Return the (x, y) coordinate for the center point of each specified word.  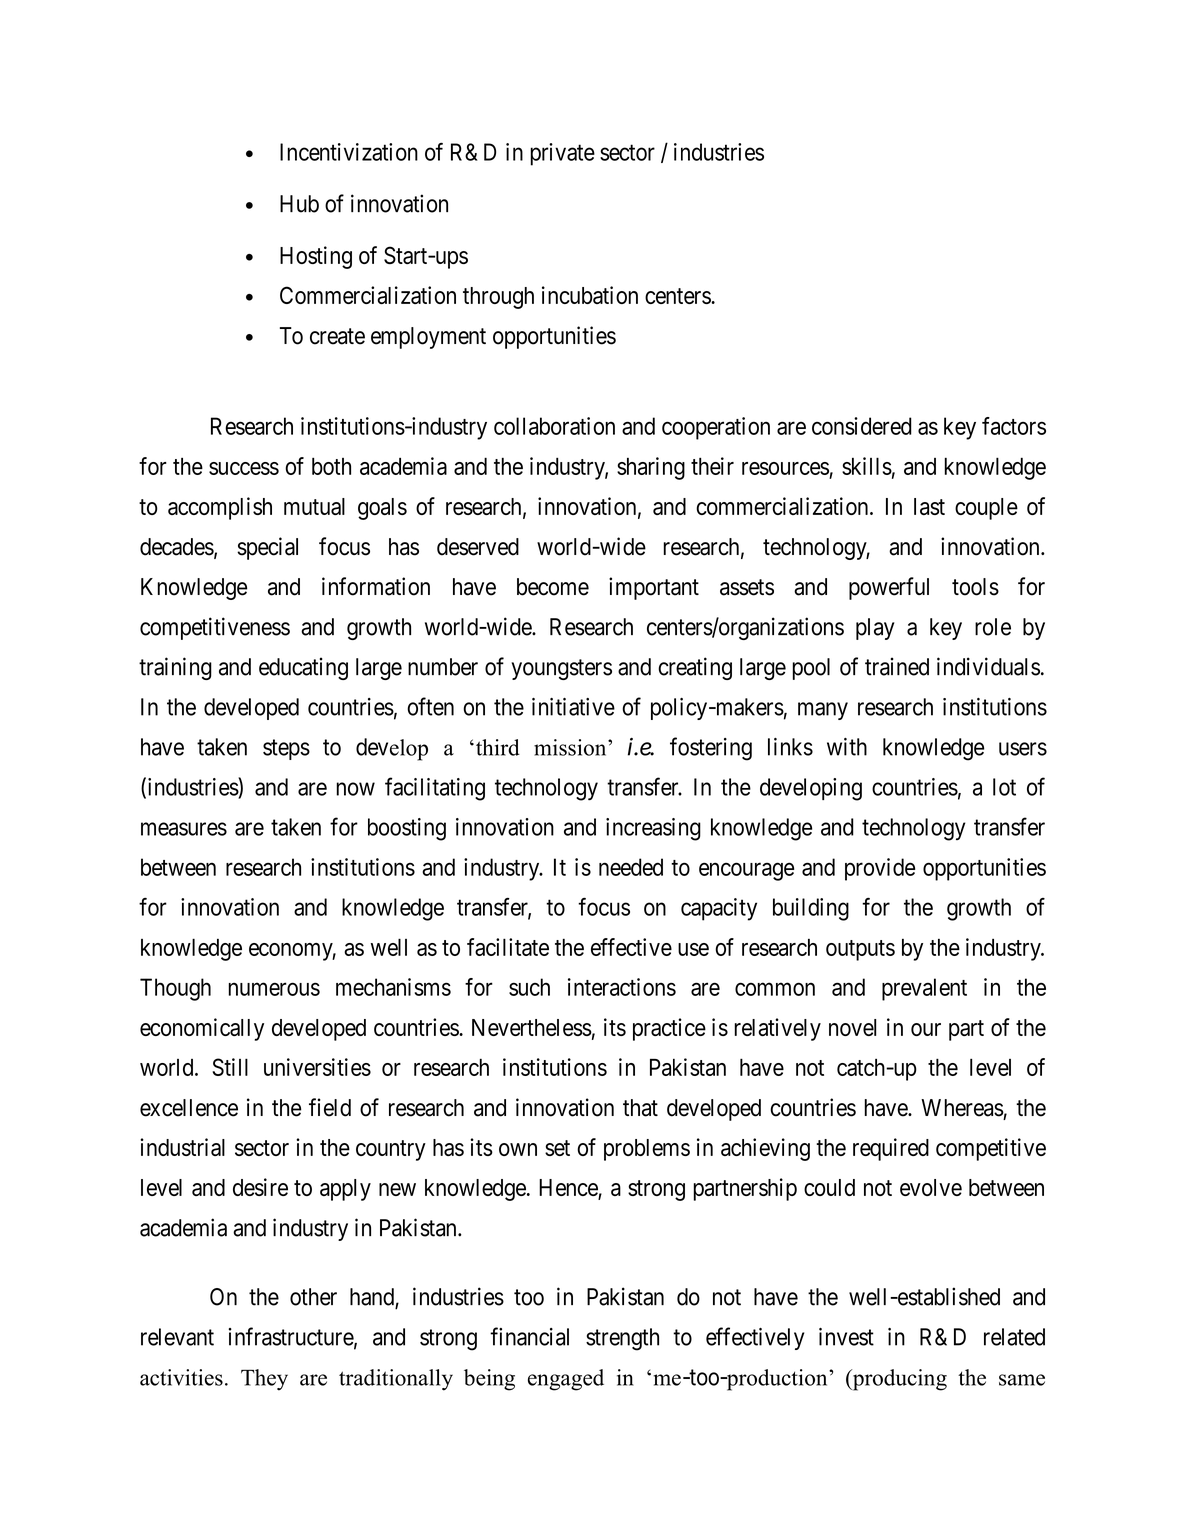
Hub (299, 204)
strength (622, 1339)
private (562, 154)
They (264, 1380)
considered (862, 426)
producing (898, 1380)
